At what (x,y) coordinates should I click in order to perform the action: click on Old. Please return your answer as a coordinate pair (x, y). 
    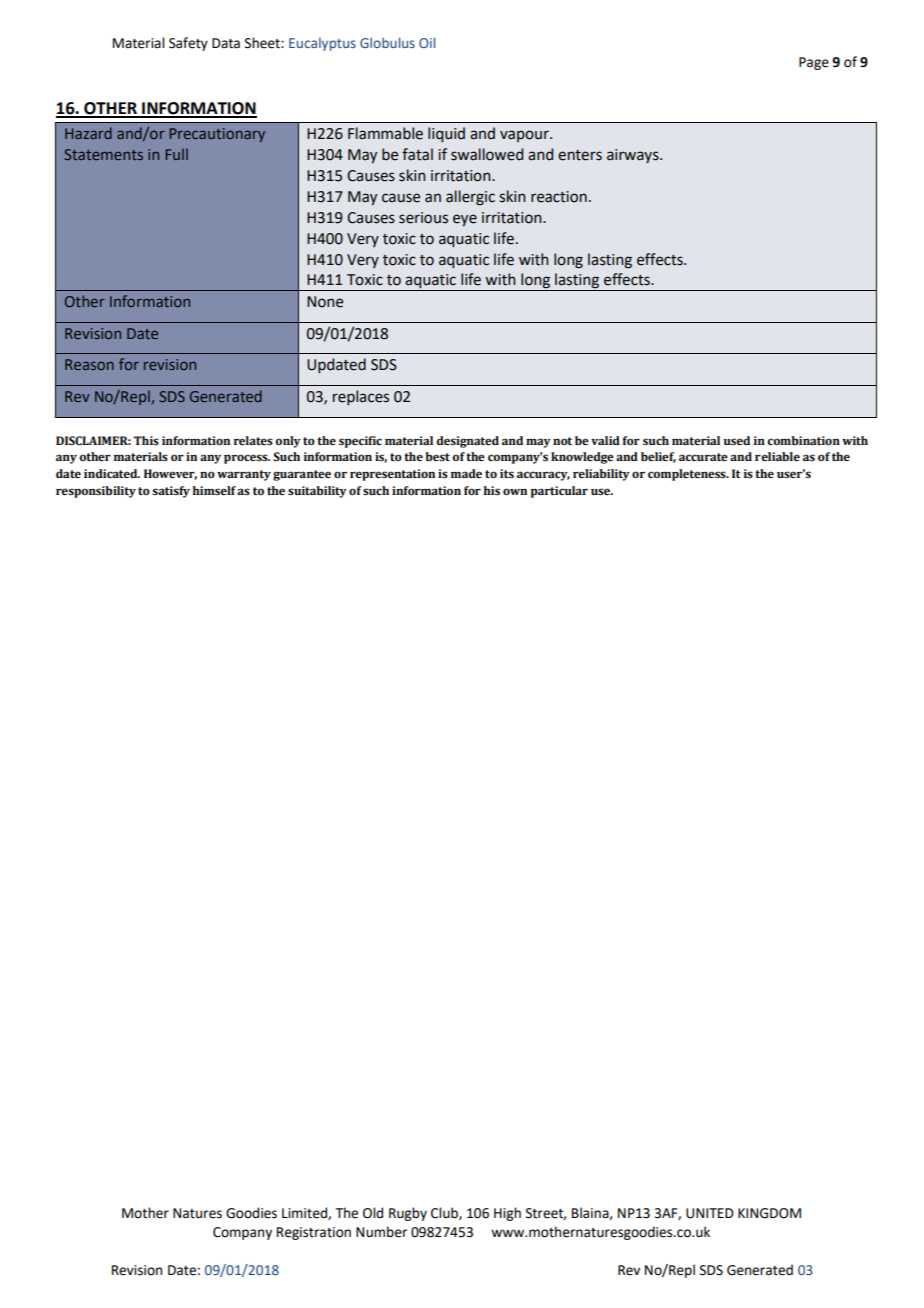
    Looking at the image, I should click on (373, 1213).
